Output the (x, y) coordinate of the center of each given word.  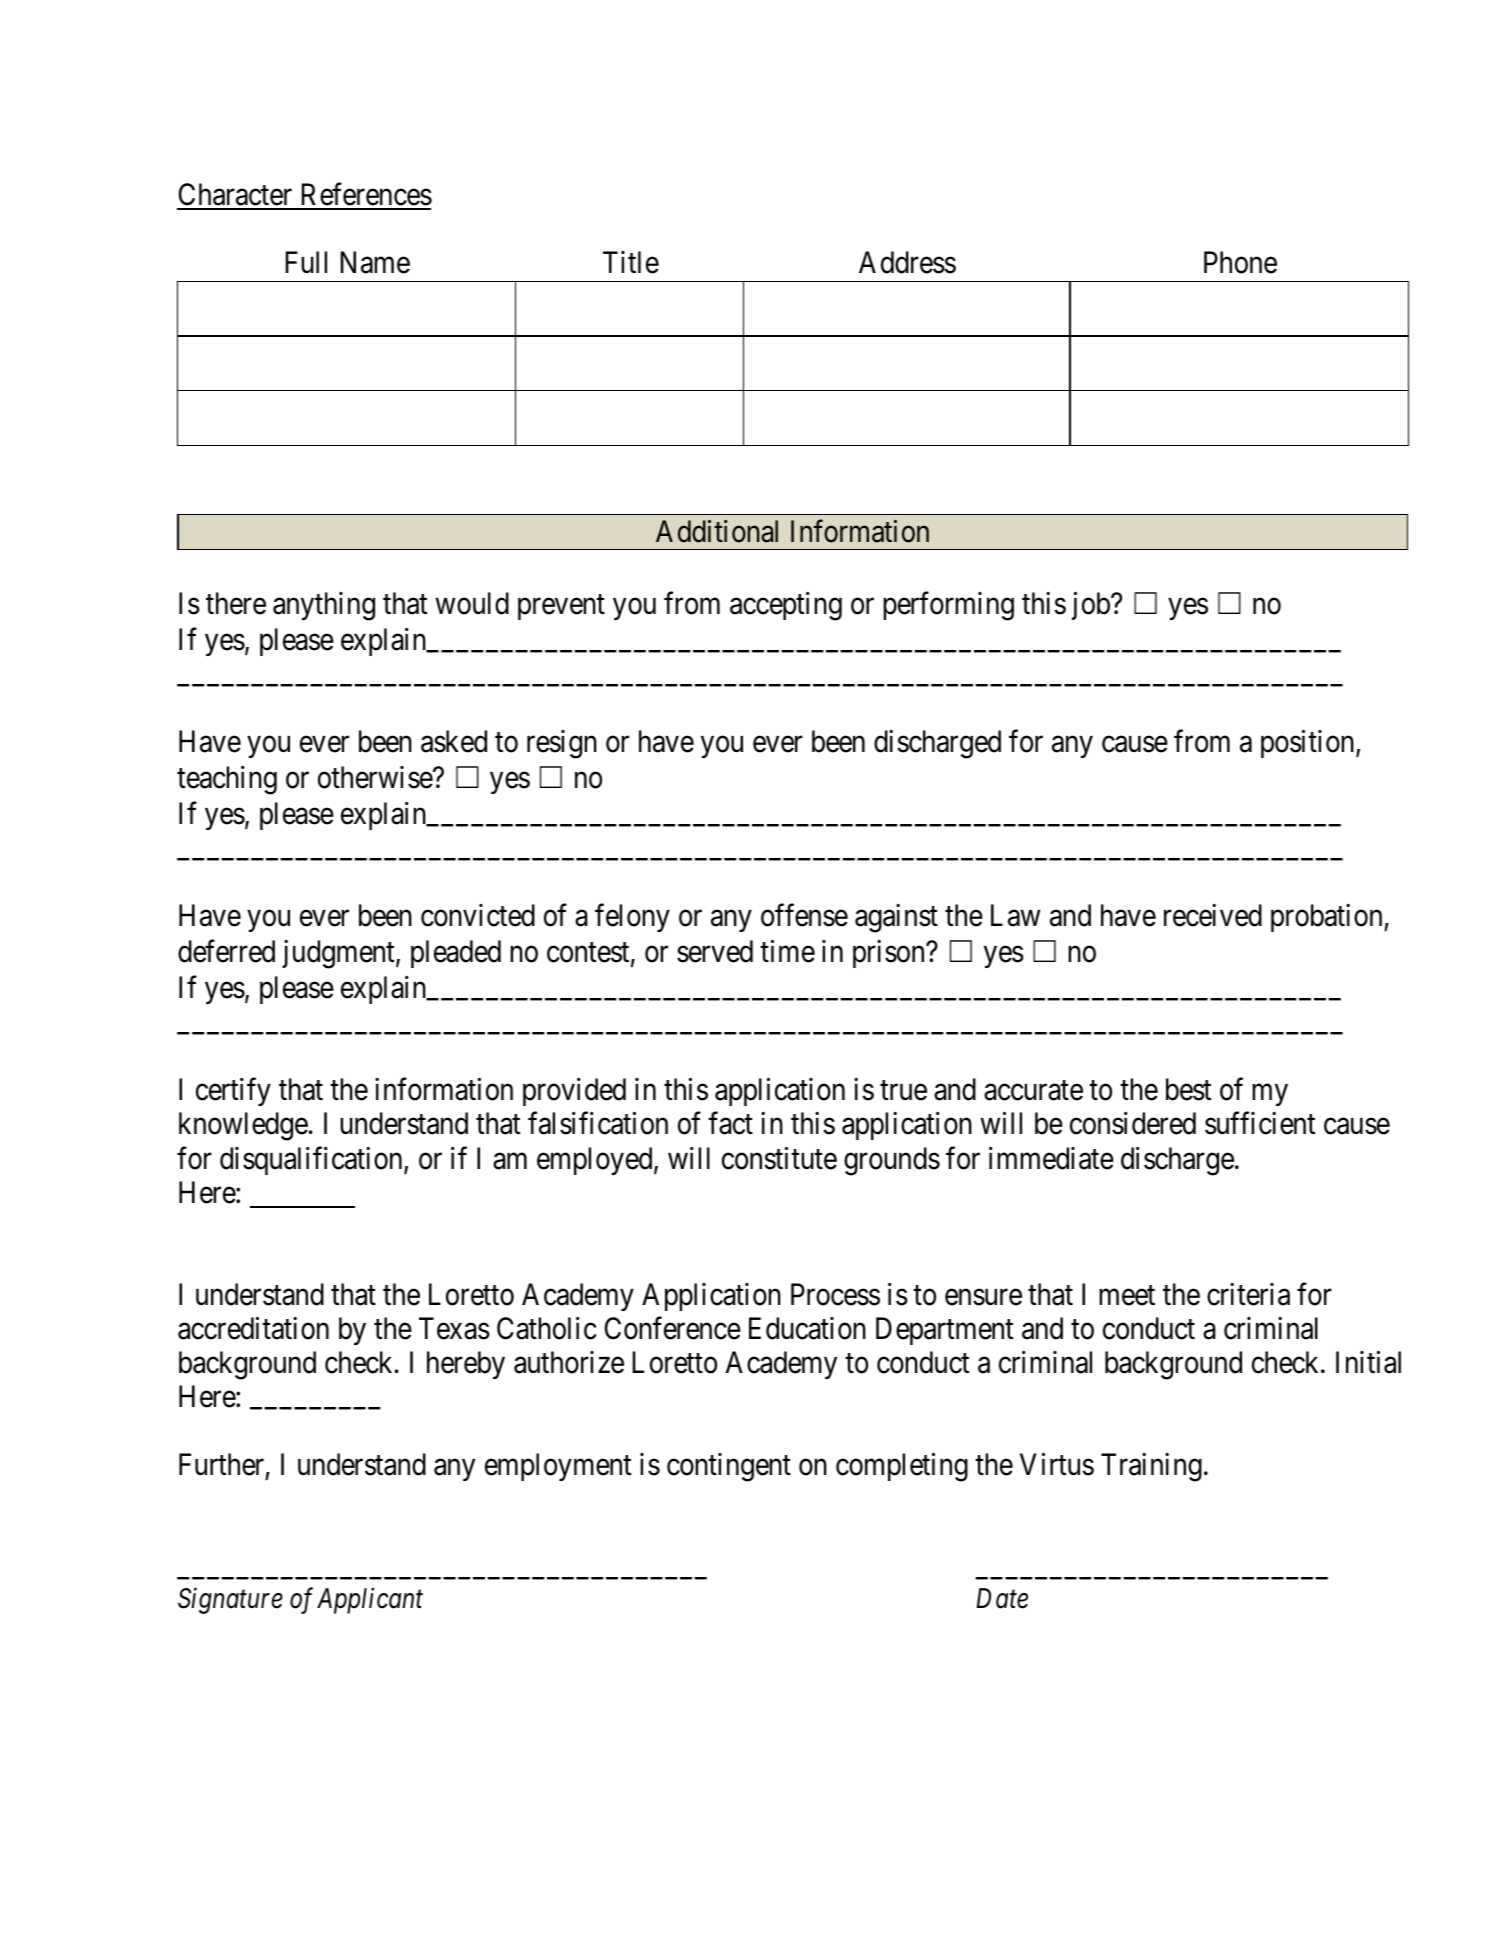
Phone (1240, 262)
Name (375, 263)
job (1092, 606)
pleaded (456, 954)
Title (631, 262)
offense (804, 915)
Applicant (370, 1601)
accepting (786, 606)
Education (807, 1328)
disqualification (312, 1160)
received (1213, 915)
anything (324, 606)
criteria (1248, 1294)
